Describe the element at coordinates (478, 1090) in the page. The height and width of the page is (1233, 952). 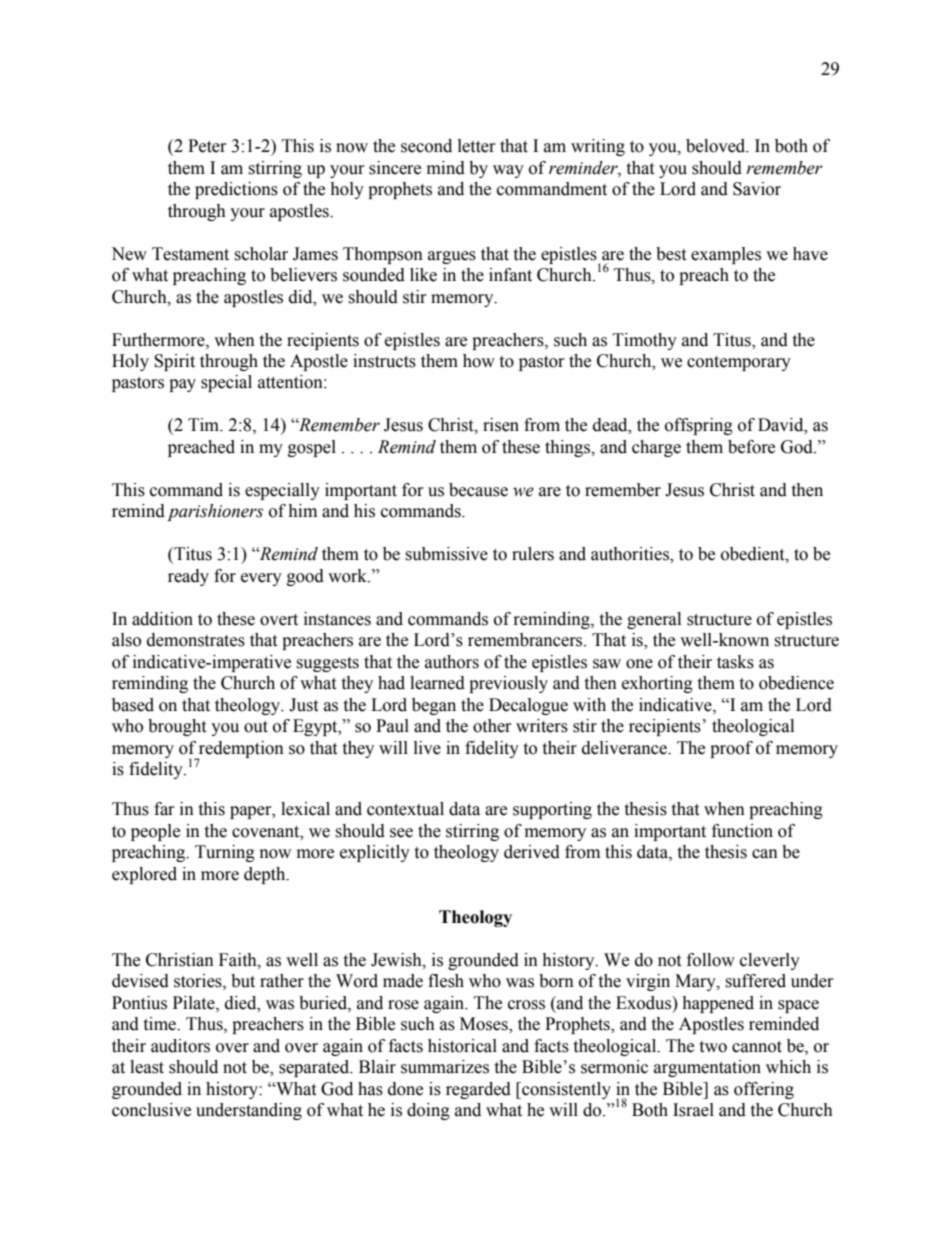
I see `regarded` at that location.
